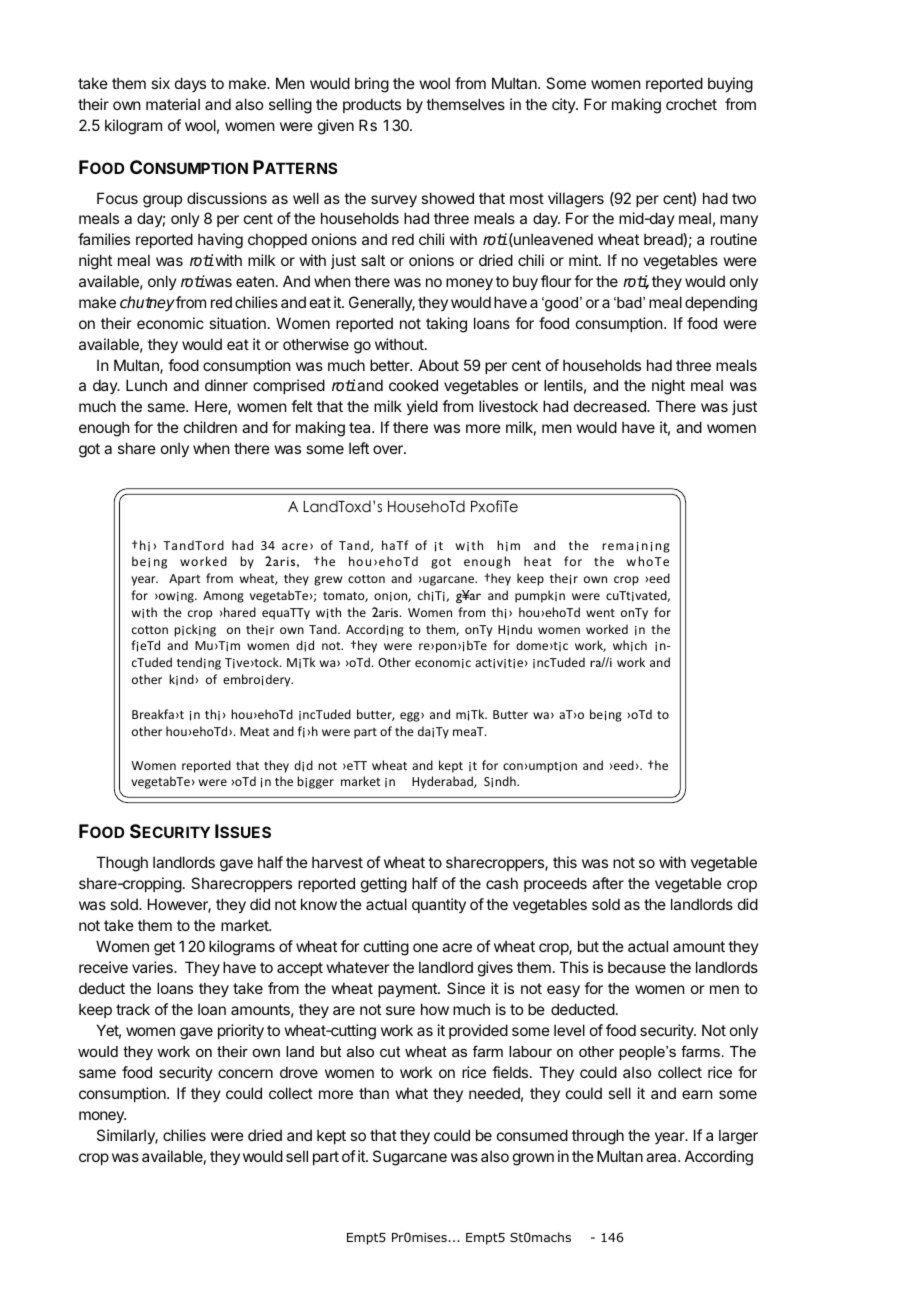 The width and height of the document is (924, 1307). What do you see at coordinates (691, 104) in the document?
I see `crochet` at bounding box center [691, 104].
